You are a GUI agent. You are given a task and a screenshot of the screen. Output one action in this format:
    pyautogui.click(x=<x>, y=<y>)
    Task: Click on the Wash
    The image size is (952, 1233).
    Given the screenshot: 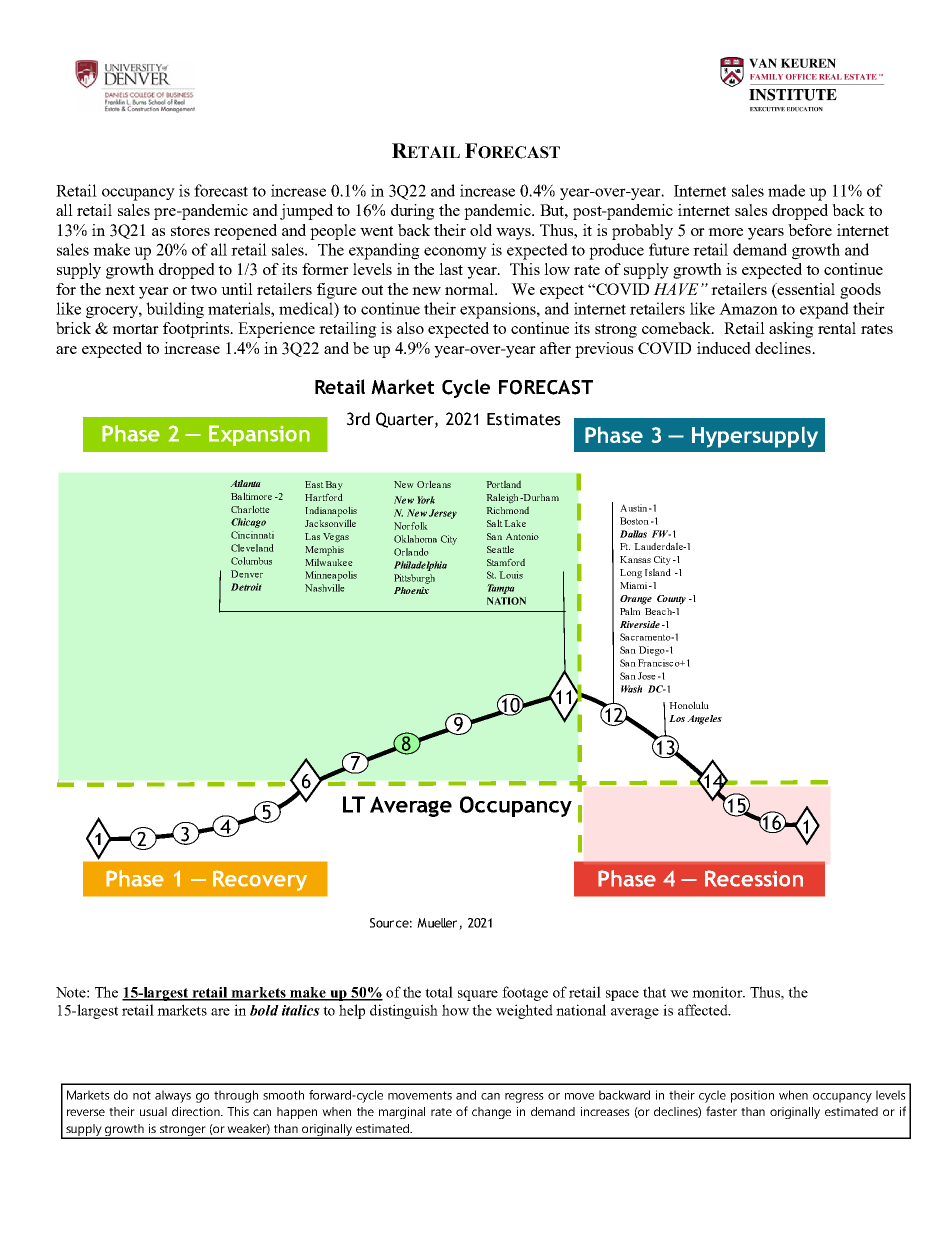 What is the action you would take?
    pyautogui.click(x=631, y=689)
